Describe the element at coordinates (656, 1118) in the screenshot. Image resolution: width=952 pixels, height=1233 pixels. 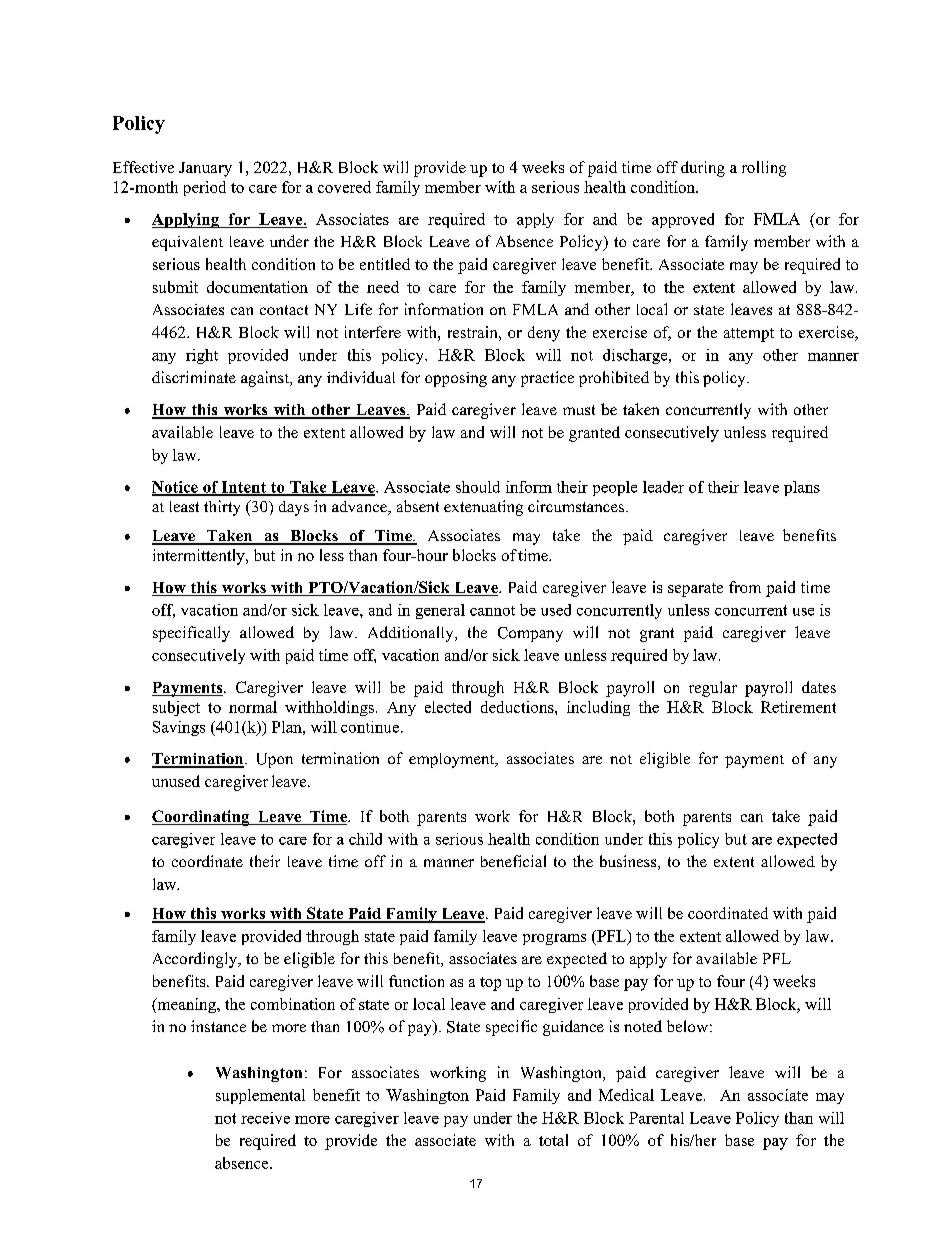
I see `Parental` at that location.
